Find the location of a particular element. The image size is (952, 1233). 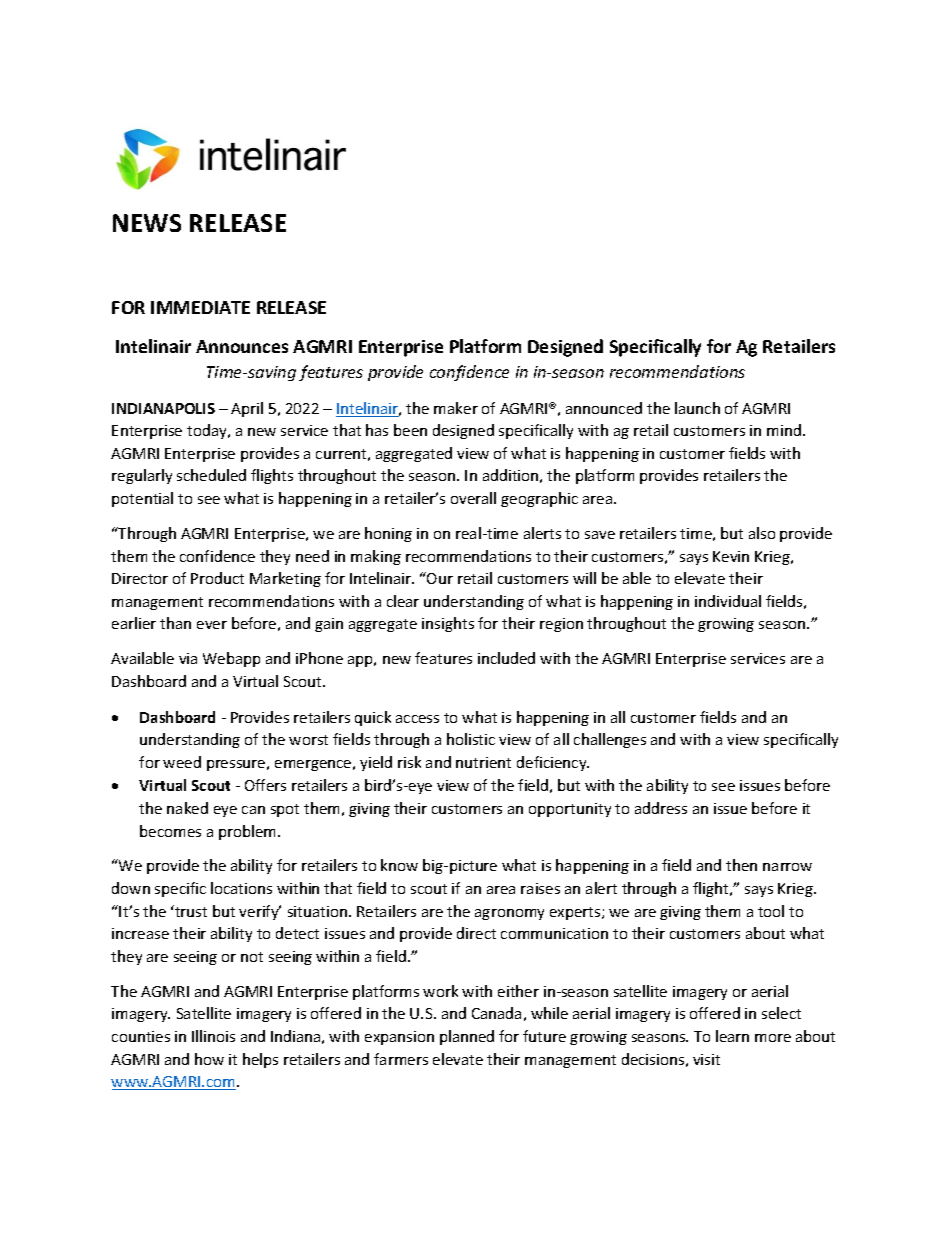

learn is located at coordinates (732, 1036).
